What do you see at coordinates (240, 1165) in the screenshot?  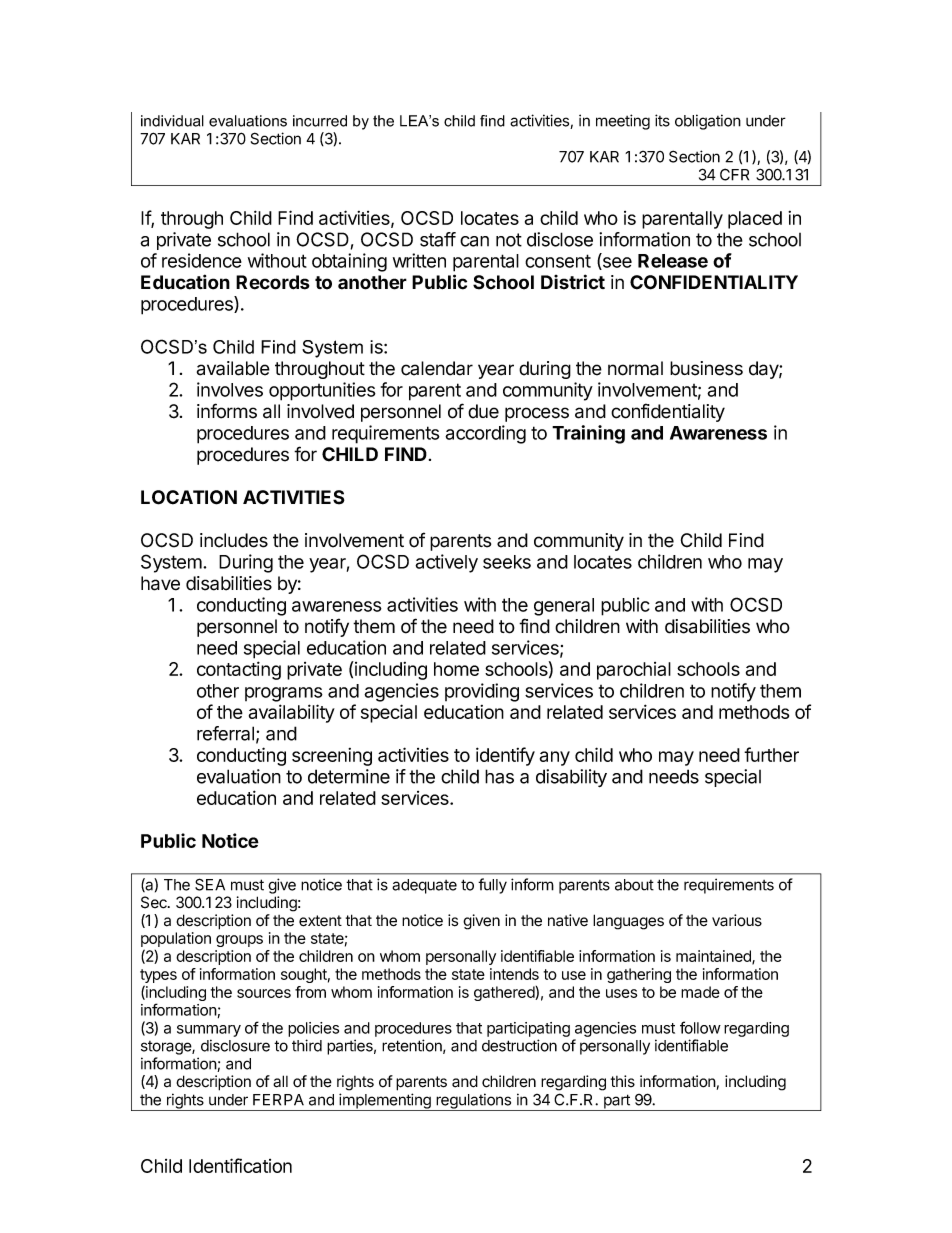 I see `Identification` at bounding box center [240, 1165].
